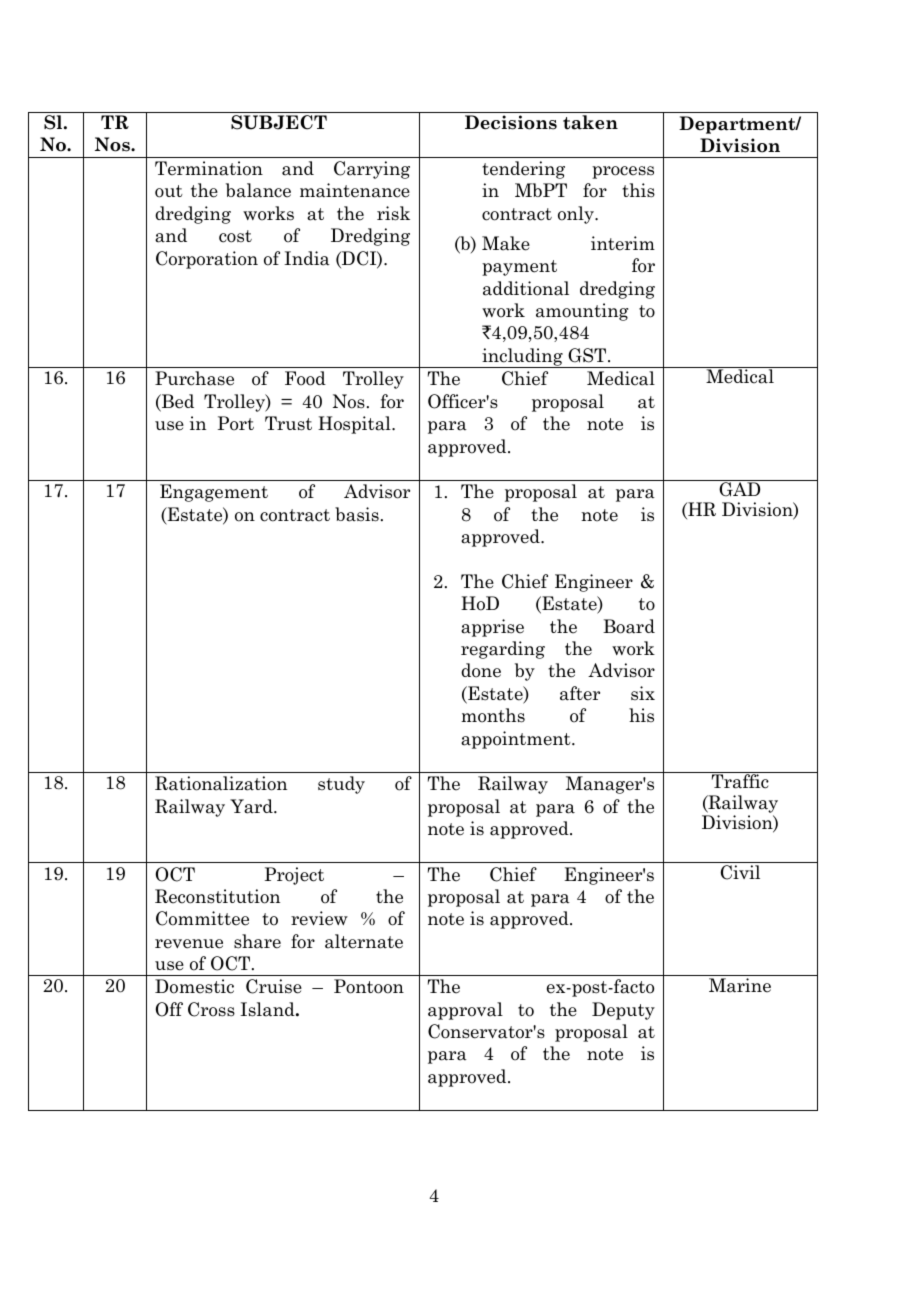 The width and height of the screenshot is (924, 1307). Describe the element at coordinates (221, 783) in the screenshot. I see `Rationalization` at that location.
